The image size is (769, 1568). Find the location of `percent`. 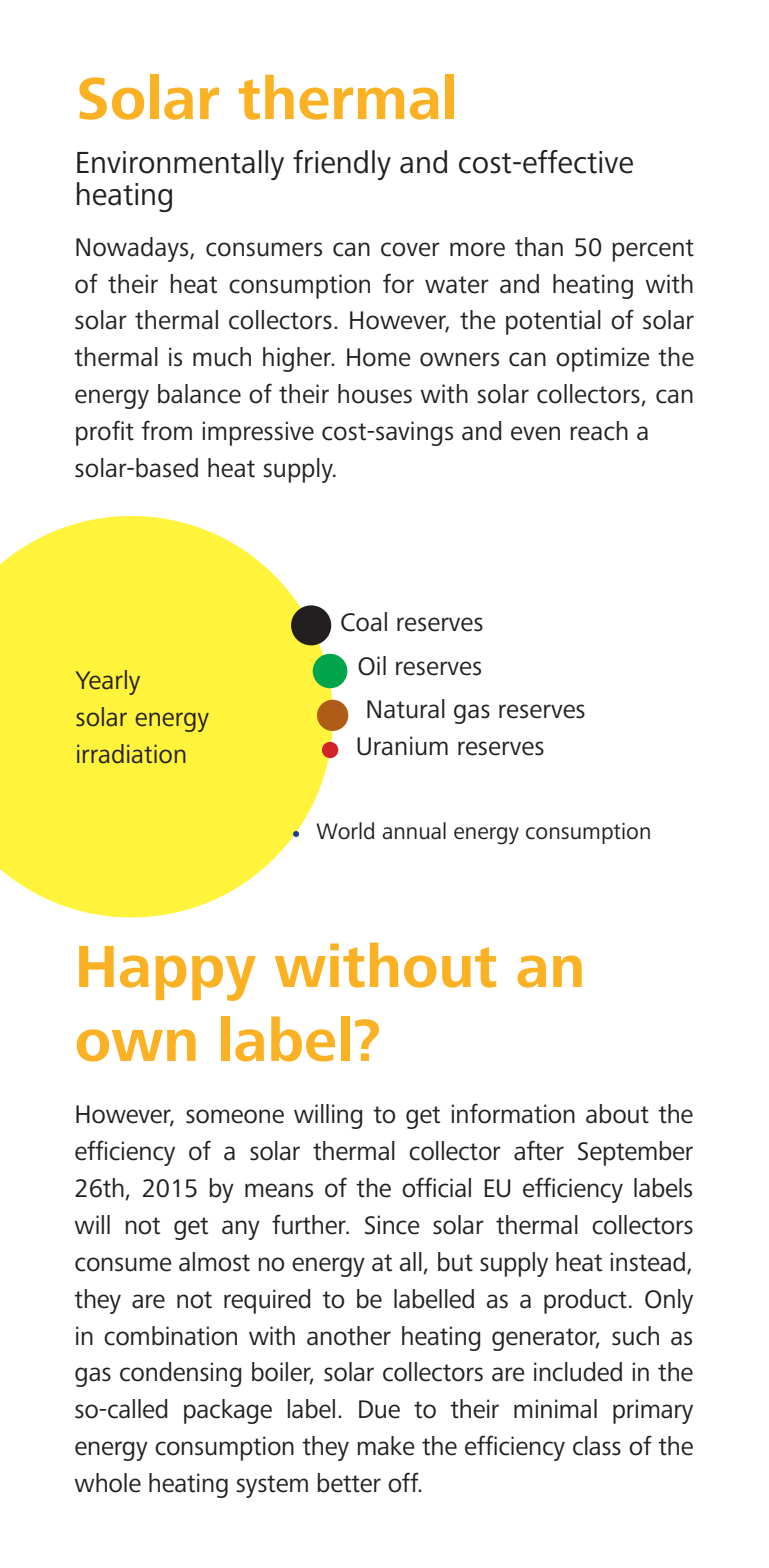

percent is located at coordinates (653, 250).
